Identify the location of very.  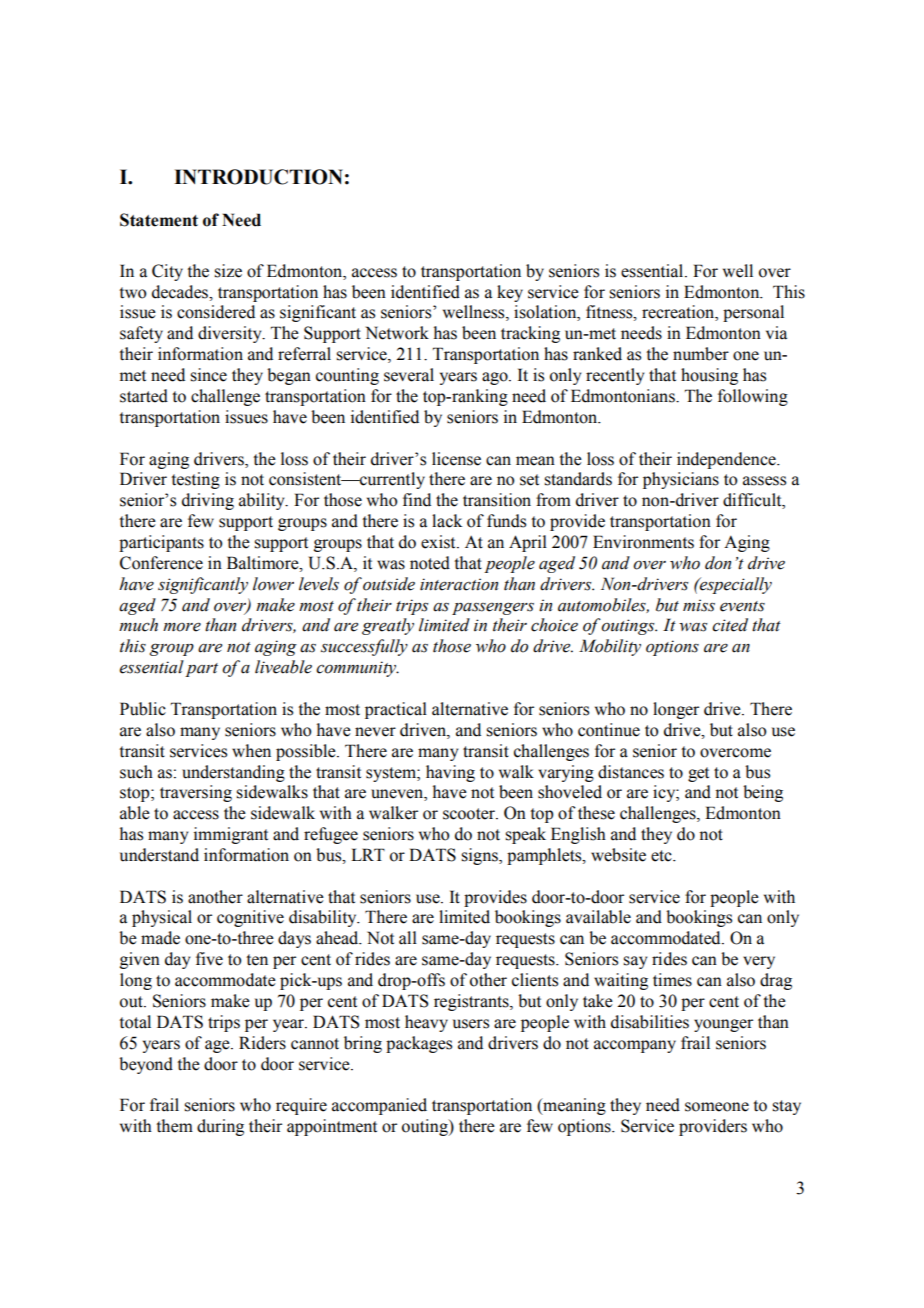
(759, 962).
